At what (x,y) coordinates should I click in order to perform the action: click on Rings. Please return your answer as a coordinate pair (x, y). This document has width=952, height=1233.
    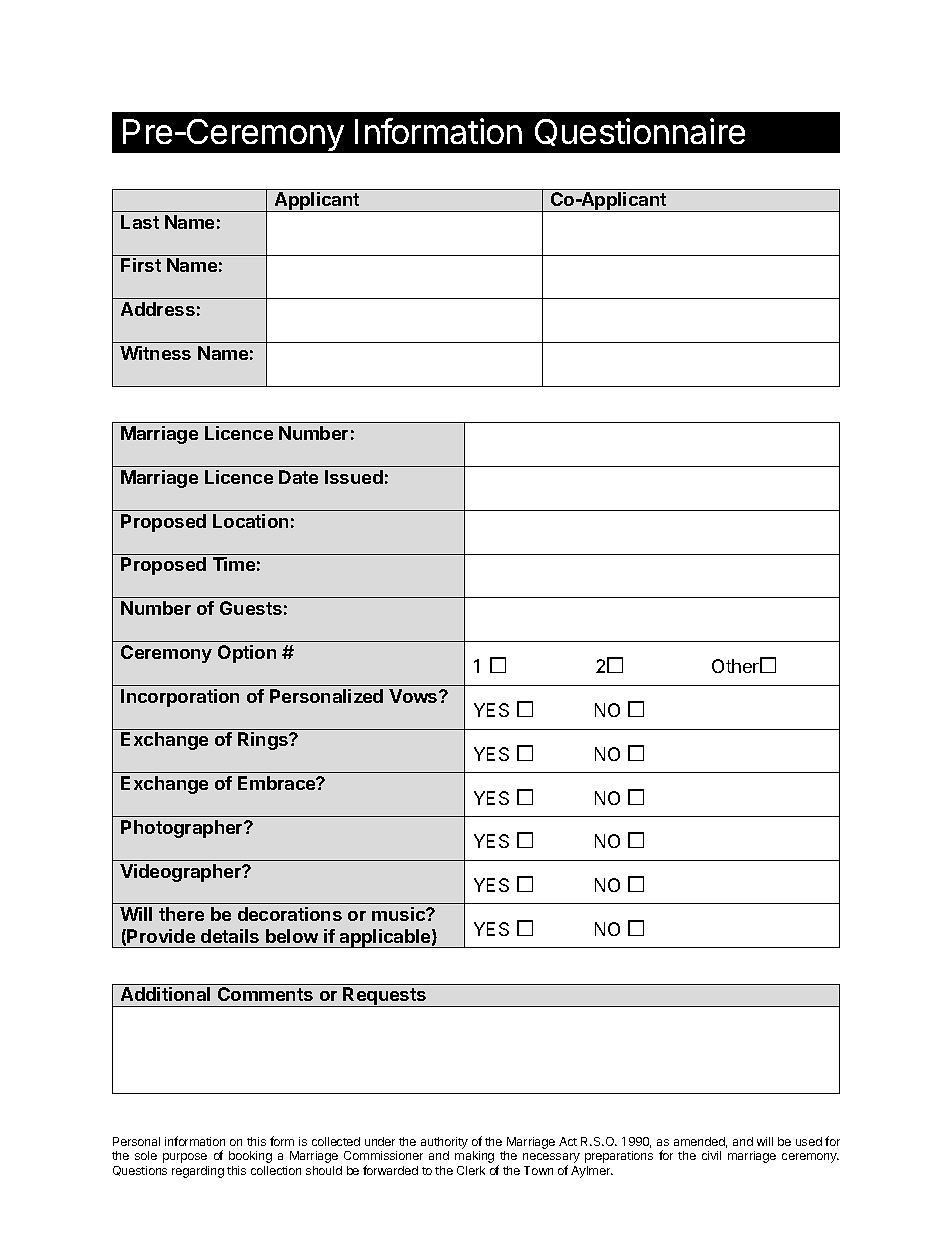
    Looking at the image, I should click on (264, 741).
